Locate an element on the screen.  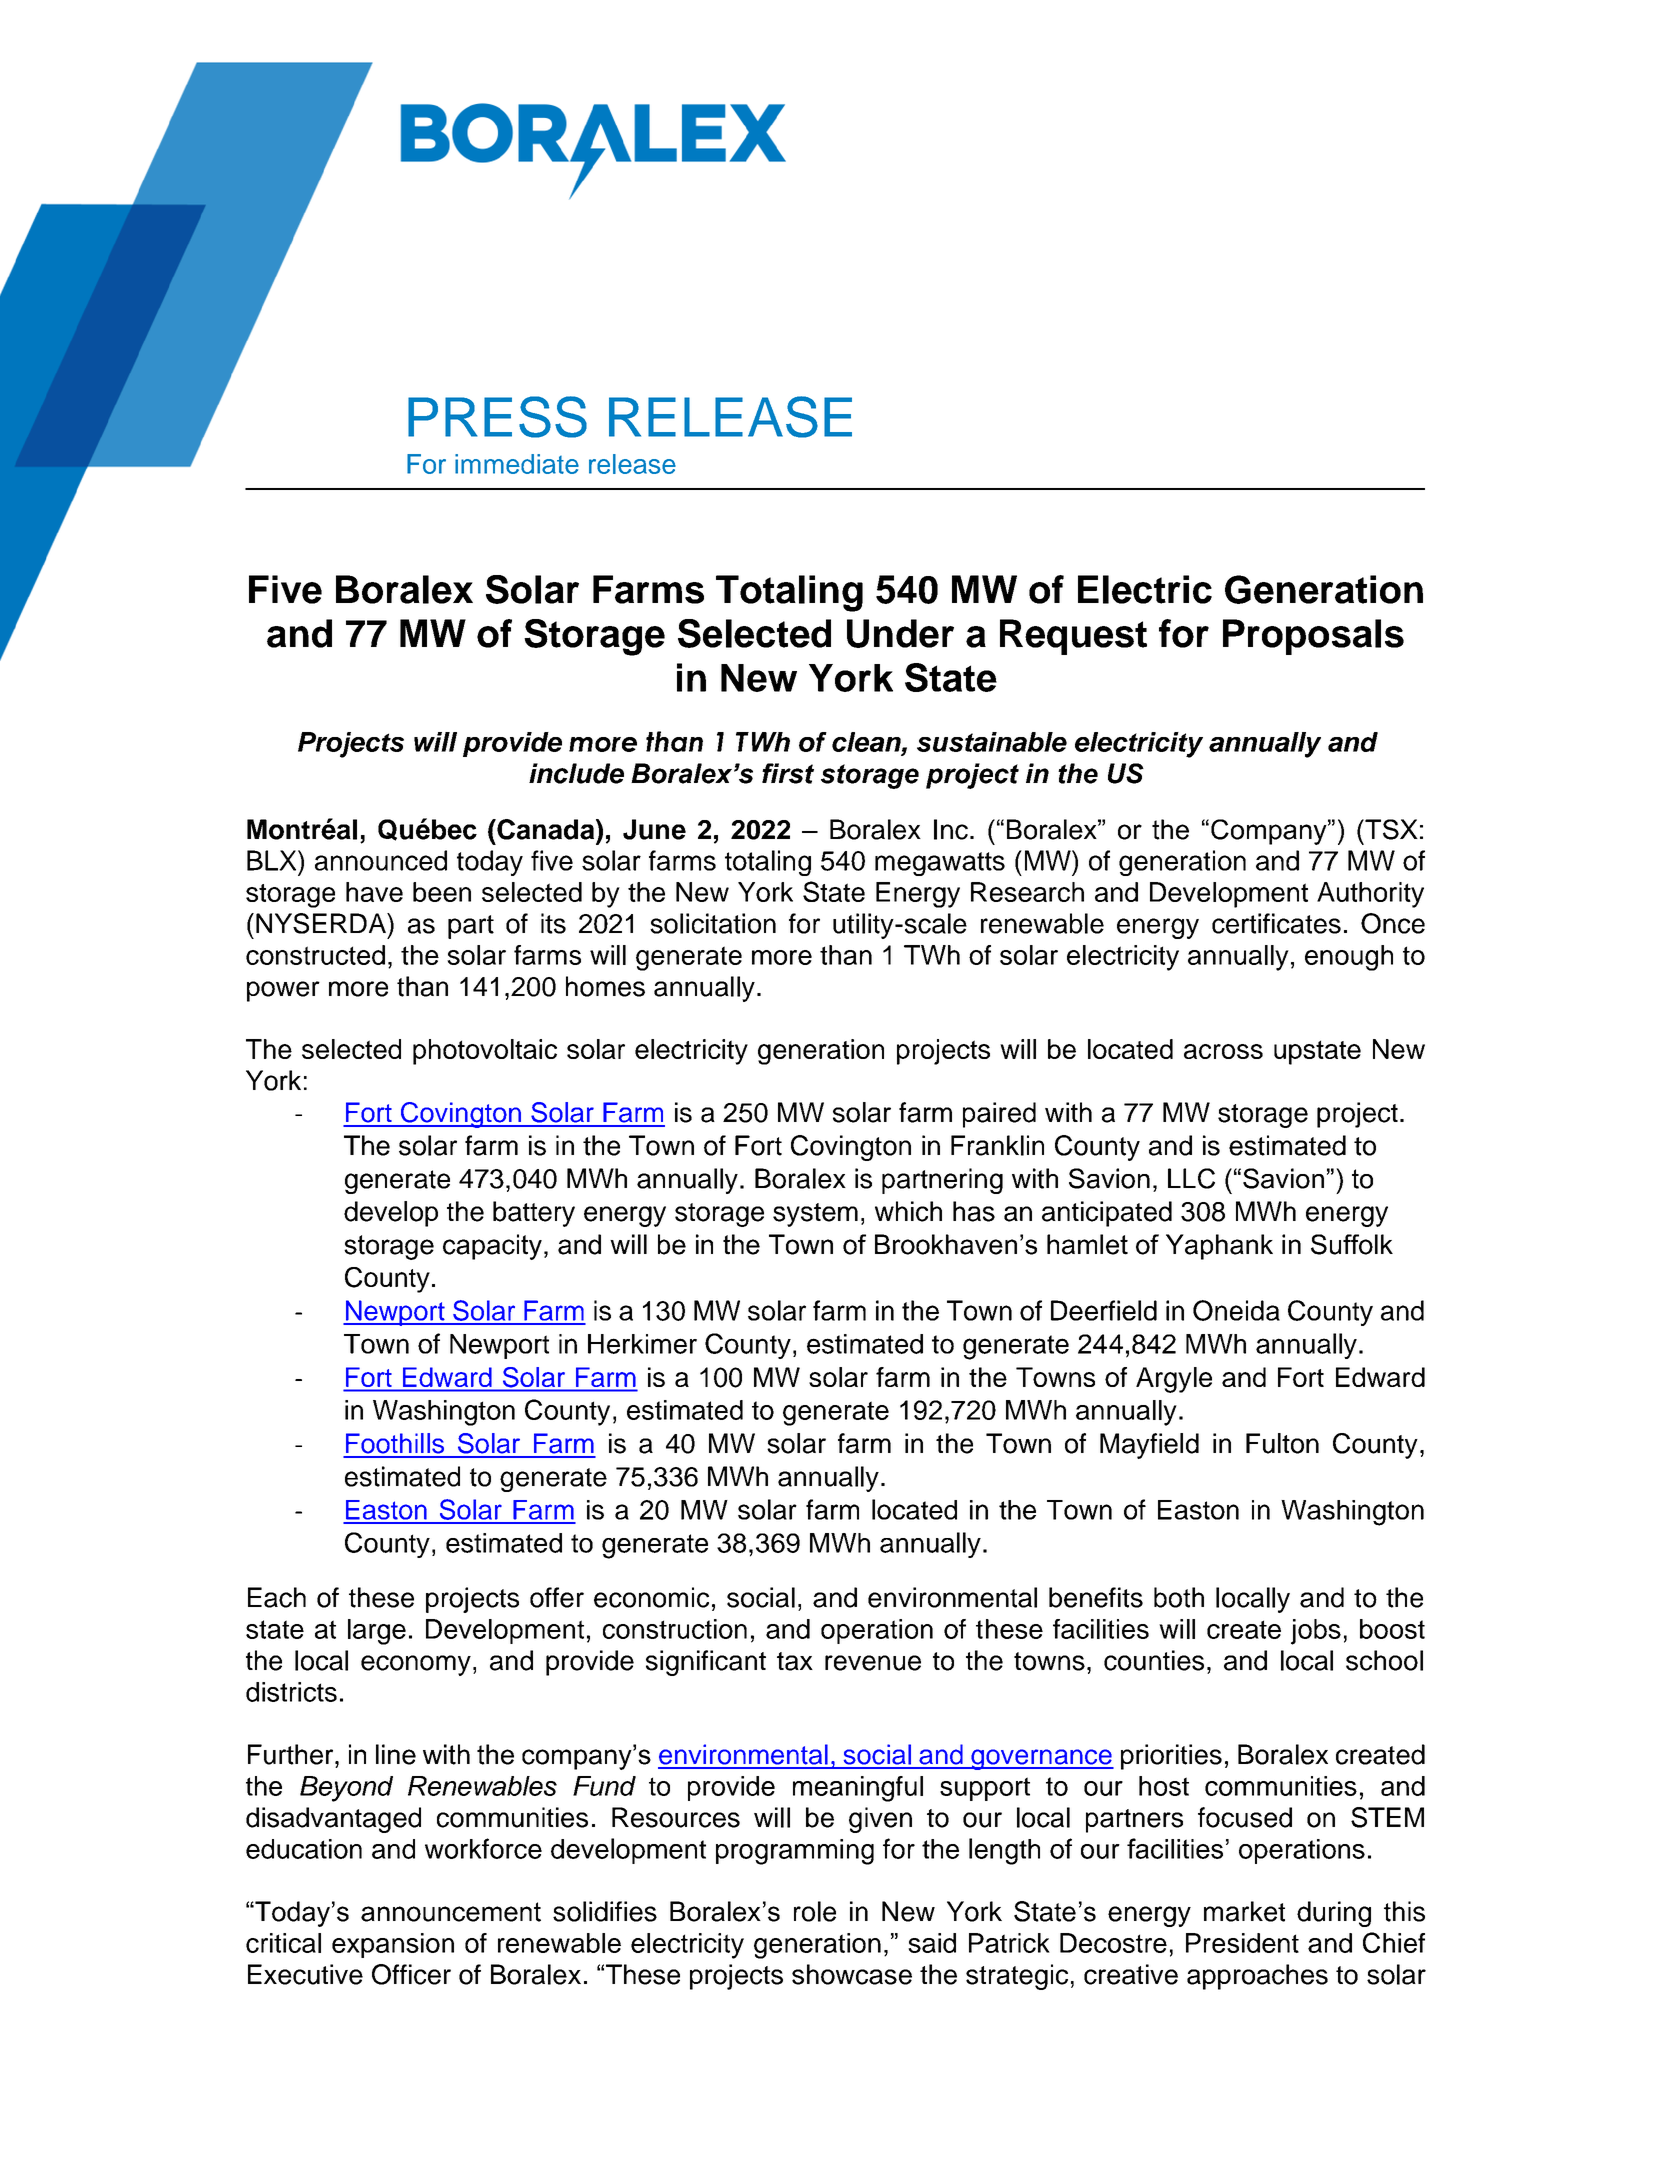
solicitation is located at coordinates (713, 923).
